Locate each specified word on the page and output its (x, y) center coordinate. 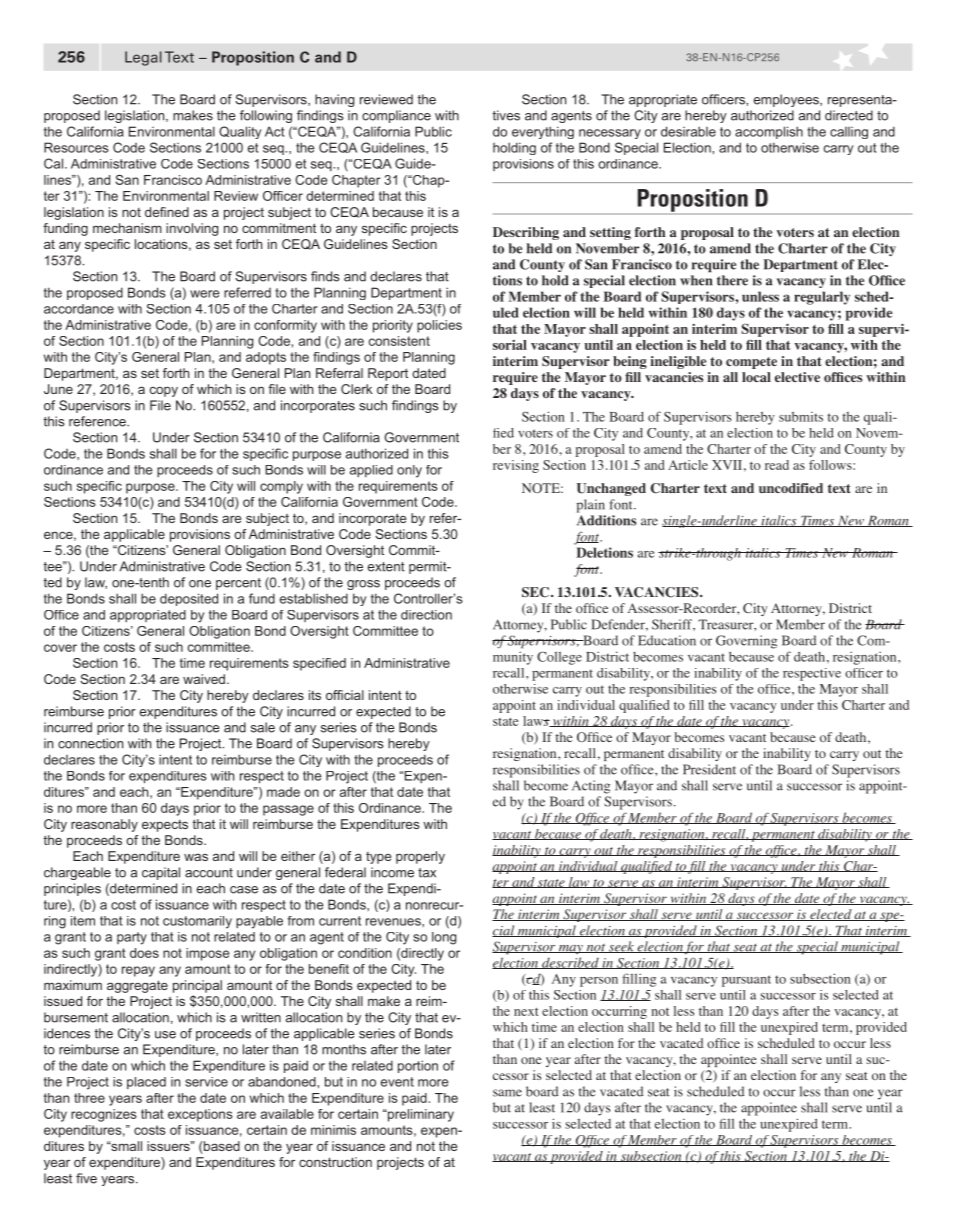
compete (751, 363)
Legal (143, 58)
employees (787, 100)
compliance (396, 116)
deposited (189, 599)
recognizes (104, 1115)
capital (161, 873)
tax (427, 873)
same (507, 1093)
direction (426, 615)
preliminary (420, 1115)
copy (164, 391)
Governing (746, 642)
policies (439, 326)
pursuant (746, 981)
